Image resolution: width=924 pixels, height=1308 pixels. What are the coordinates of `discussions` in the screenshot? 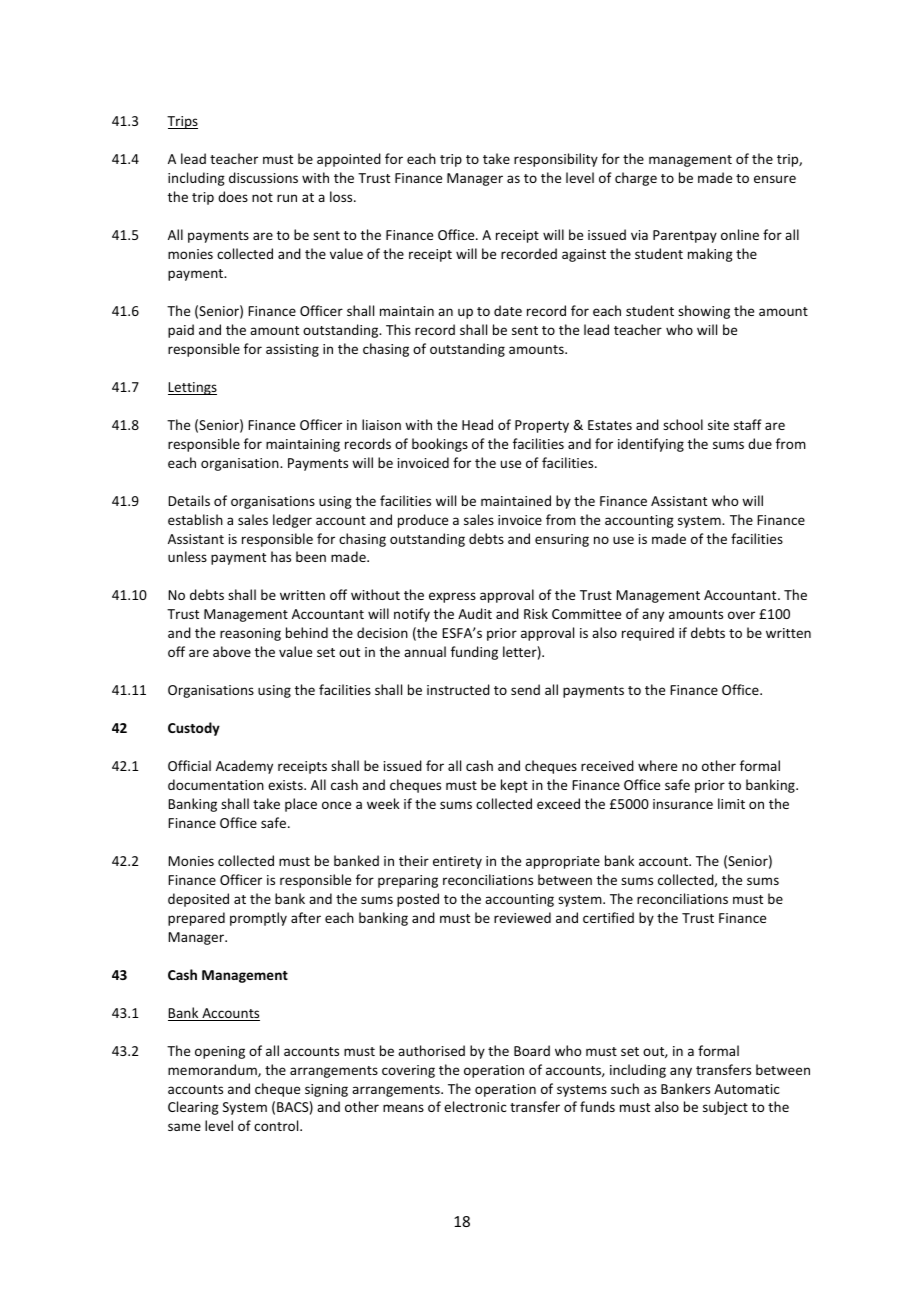 It's located at (263, 177).
